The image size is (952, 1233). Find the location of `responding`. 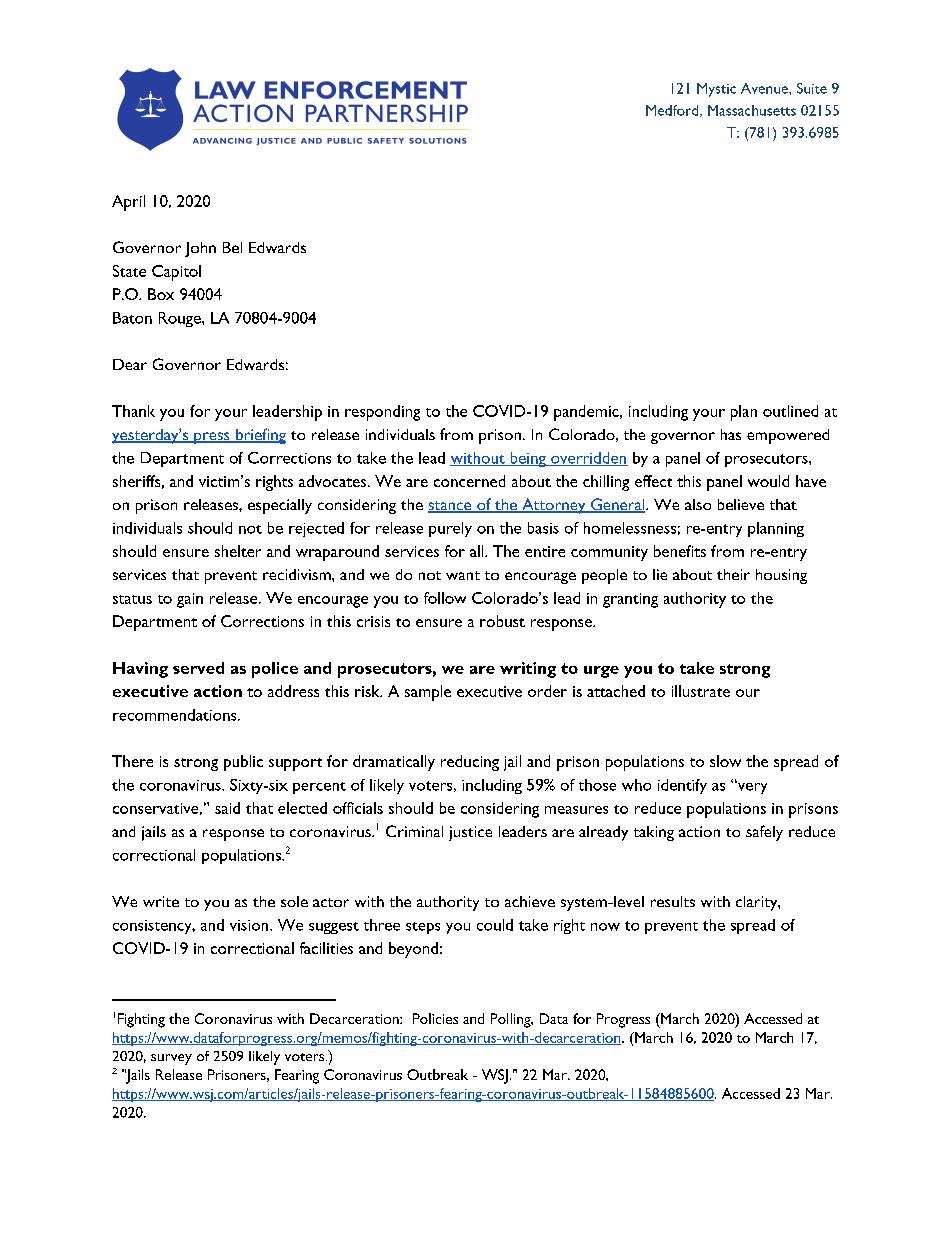

responding is located at coordinates (382, 413).
